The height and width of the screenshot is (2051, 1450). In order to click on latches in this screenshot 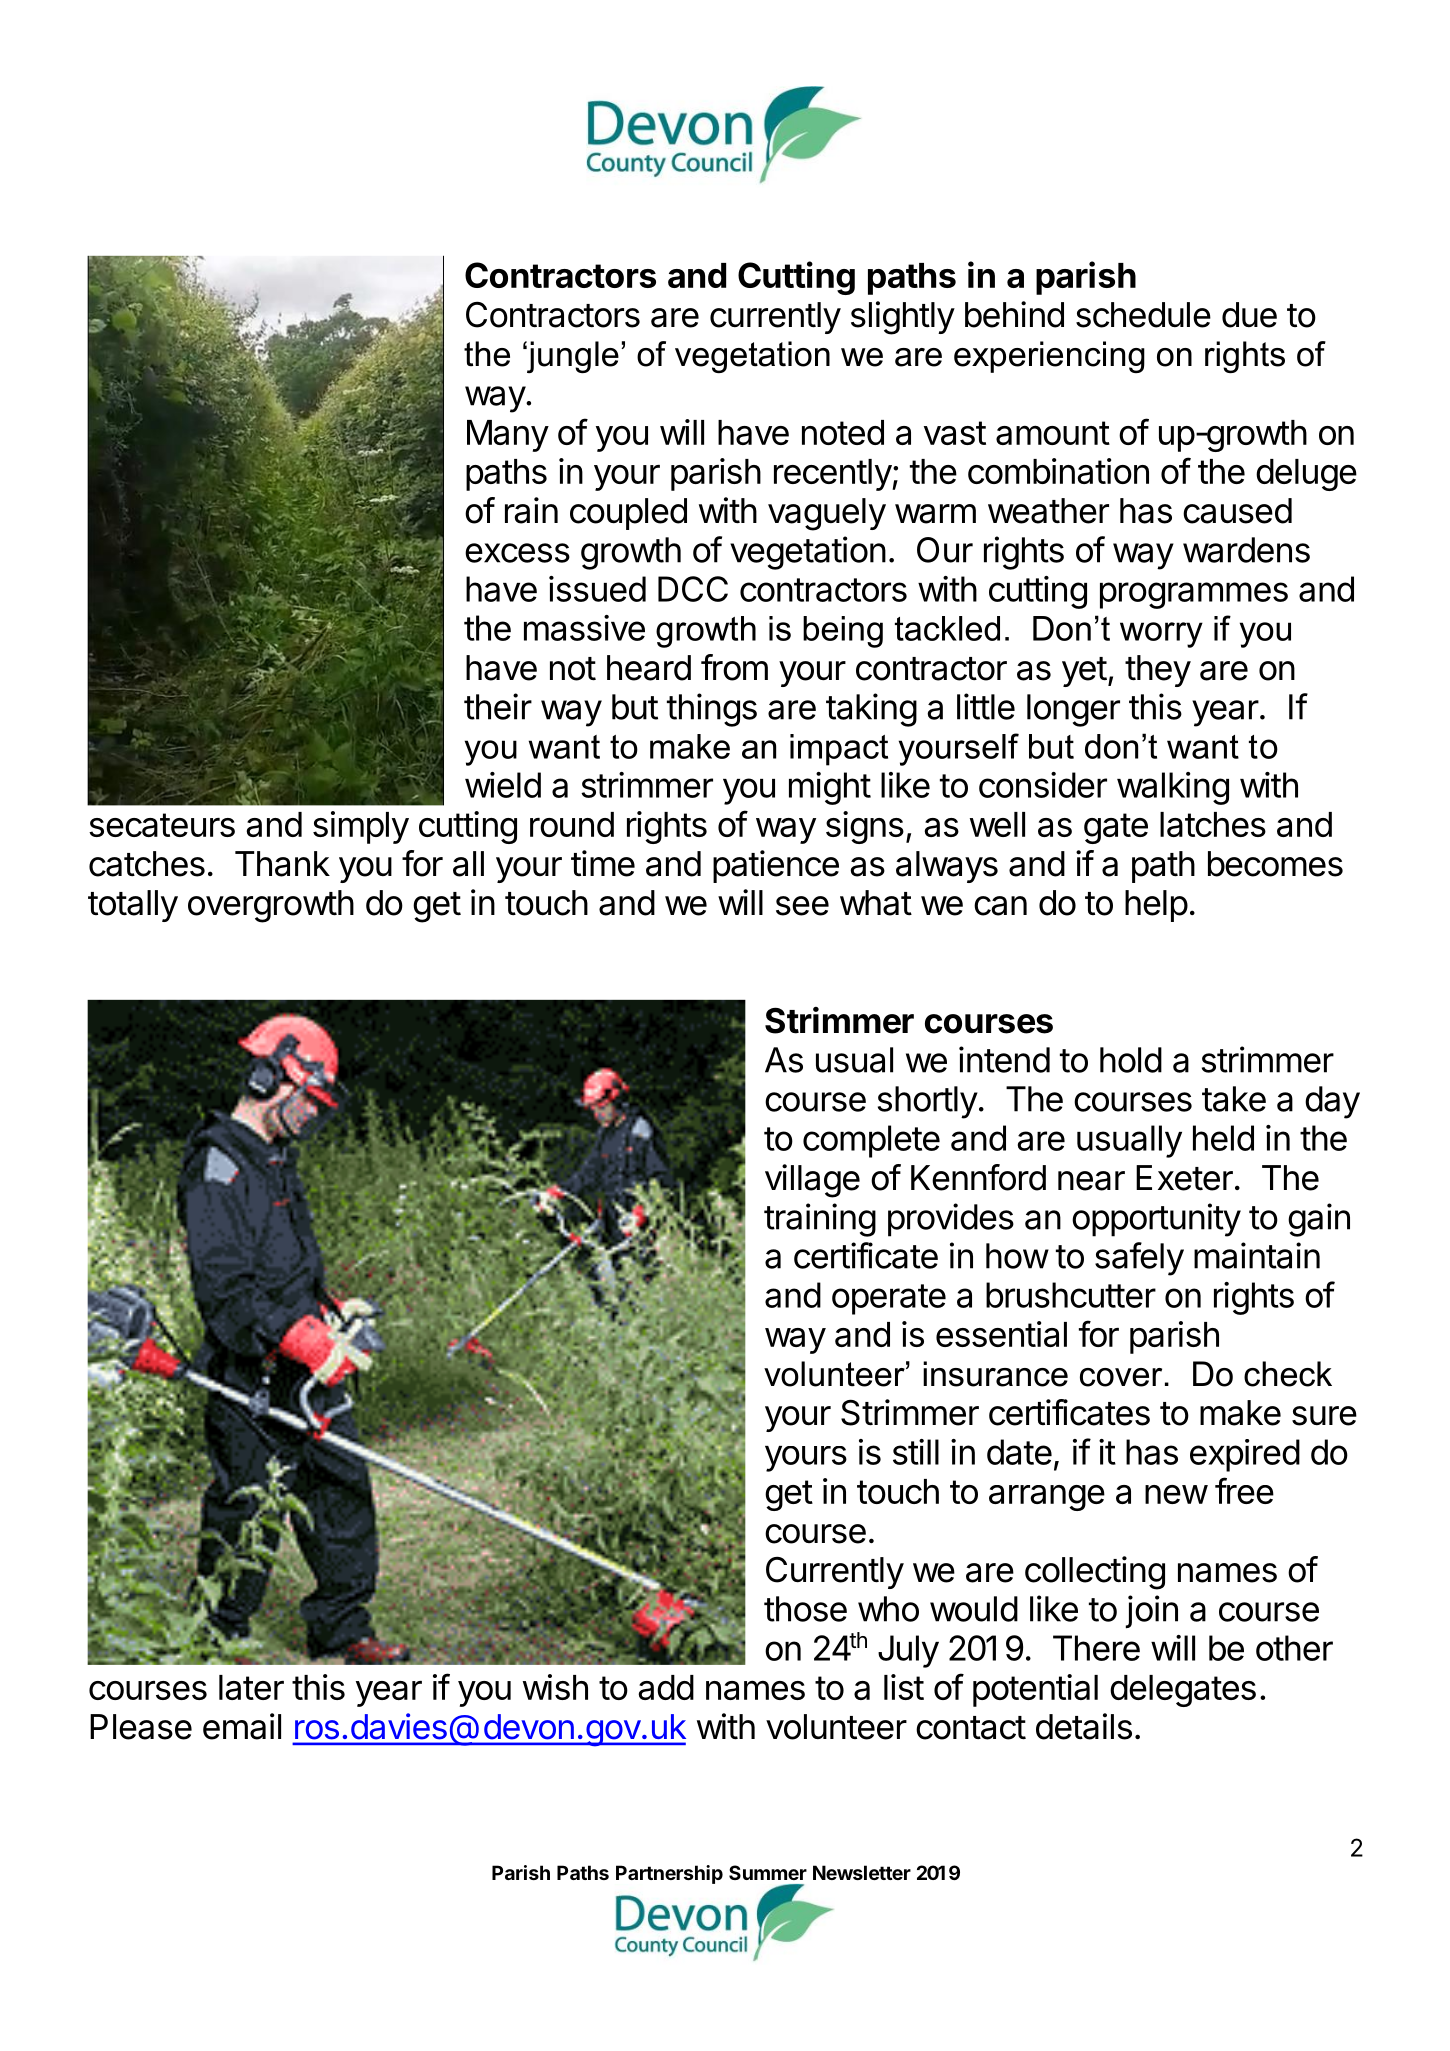, I will do `click(1213, 824)`.
